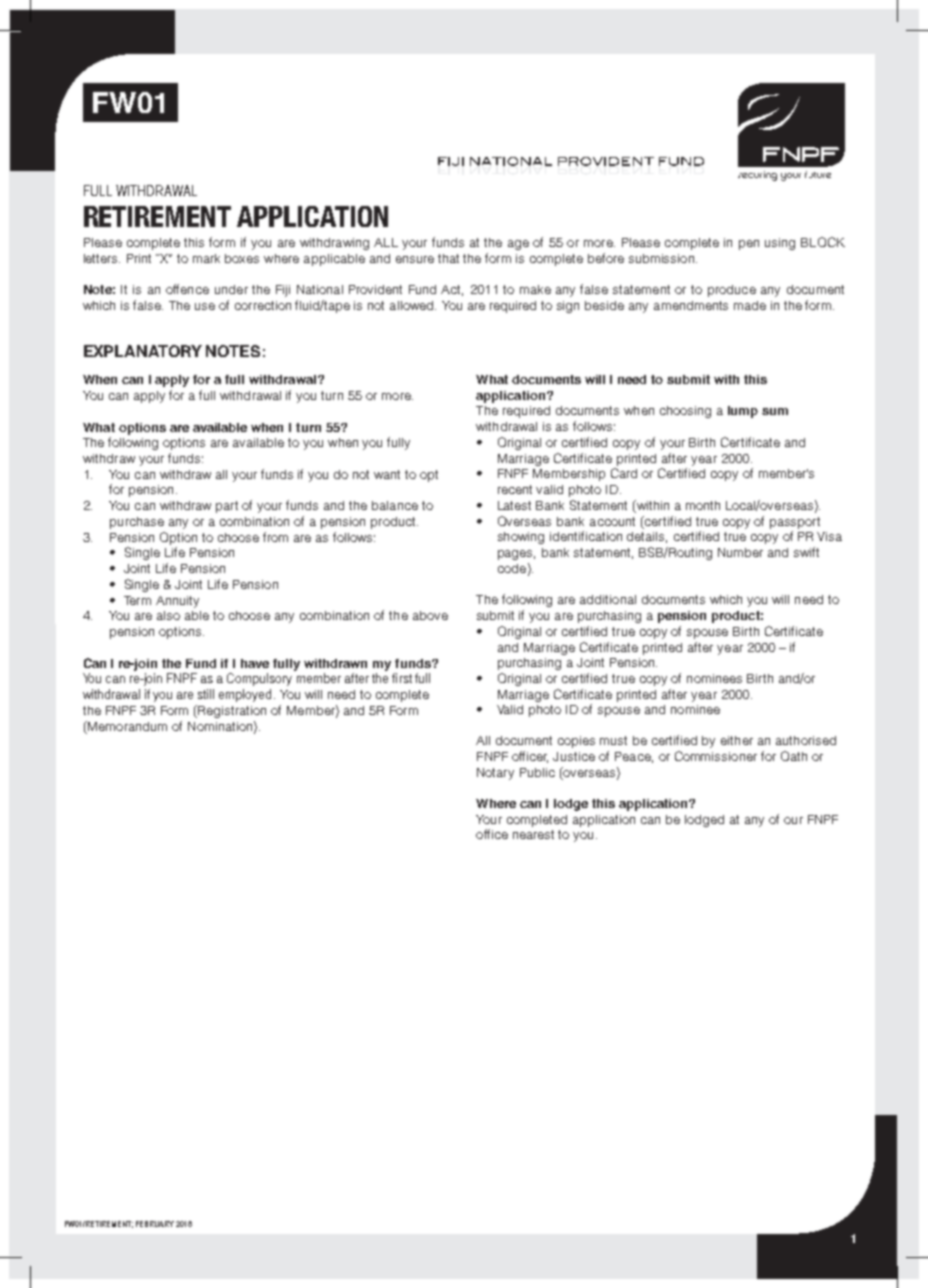 Image resolution: width=928 pixels, height=1288 pixels. I want to click on Number, so click(740, 552).
